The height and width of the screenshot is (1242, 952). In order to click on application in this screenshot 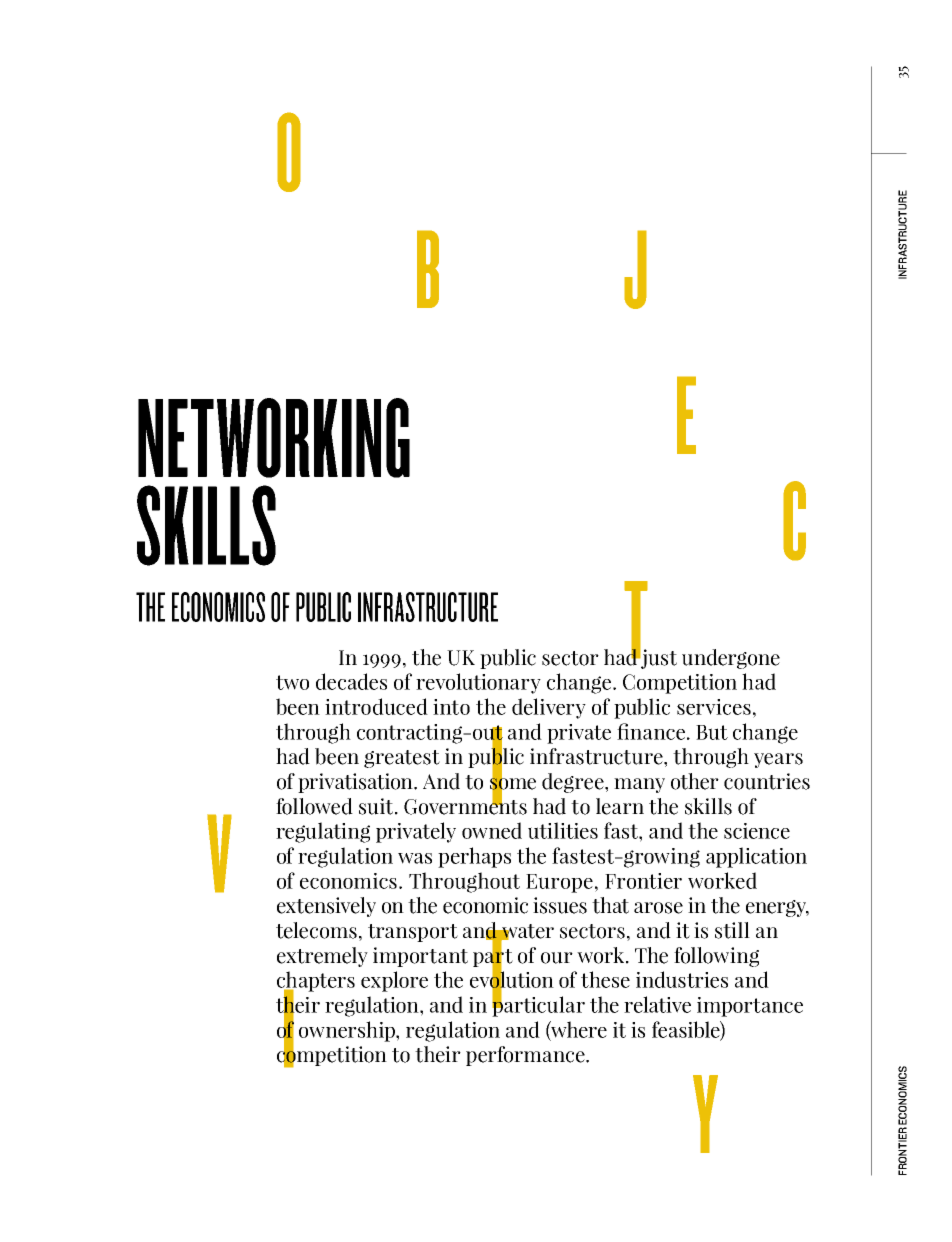, I will do `click(756, 857)`.
